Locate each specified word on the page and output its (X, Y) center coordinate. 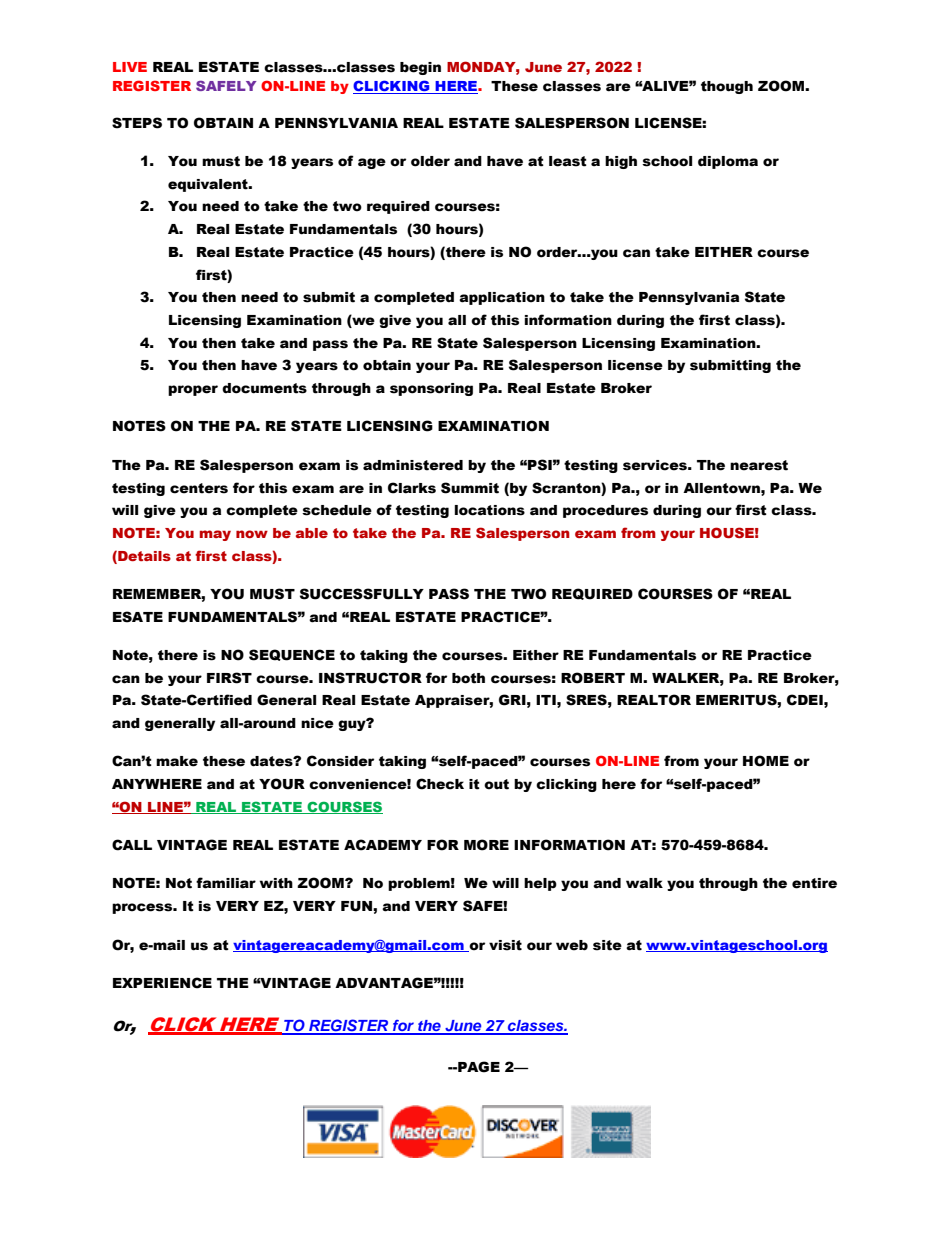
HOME (766, 761)
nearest (759, 465)
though (727, 87)
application (502, 298)
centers (199, 488)
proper (193, 390)
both (468, 678)
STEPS (137, 123)
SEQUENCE (292, 655)
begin (420, 68)
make (177, 761)
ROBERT (593, 678)
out (496, 784)
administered (413, 465)
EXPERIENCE (162, 983)
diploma (728, 162)
